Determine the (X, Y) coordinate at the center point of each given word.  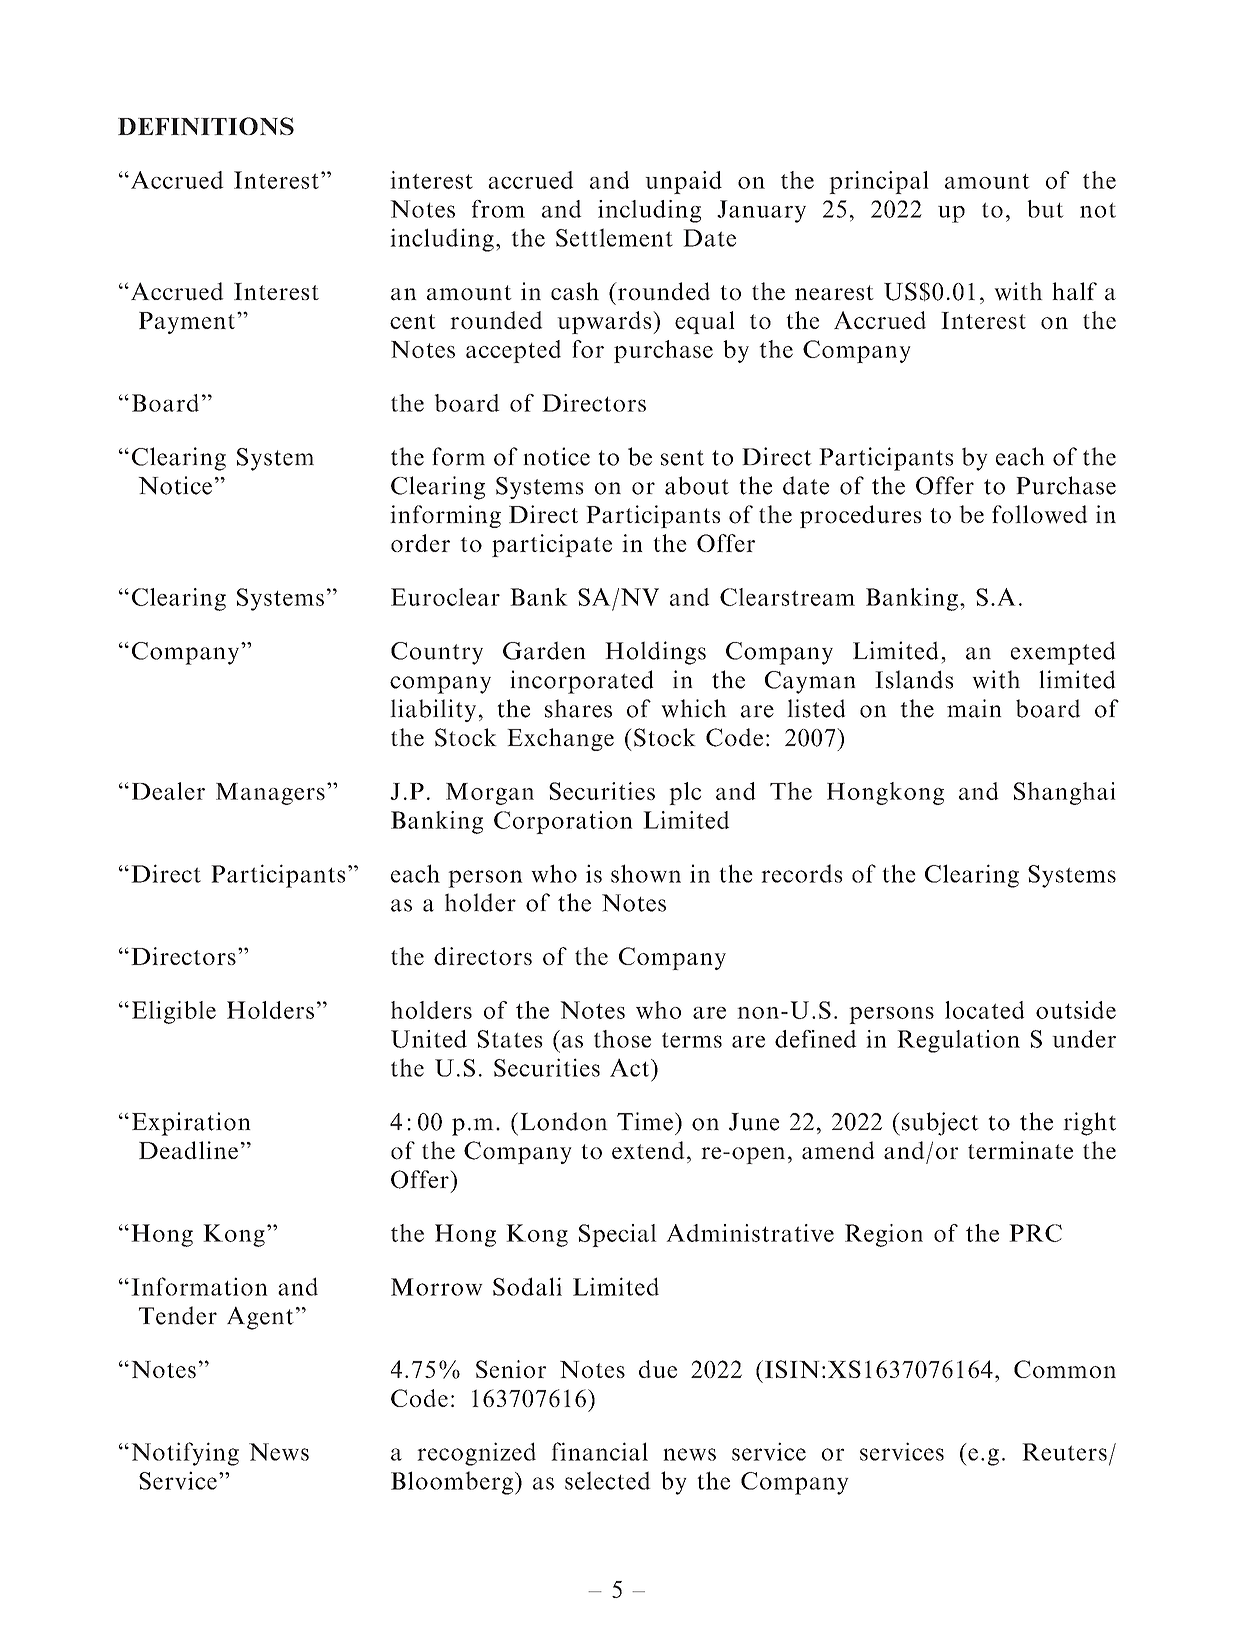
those (622, 1039)
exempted (1063, 653)
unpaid (683, 182)
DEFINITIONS (206, 126)
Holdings (655, 653)
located (984, 1010)
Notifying (185, 1454)
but (1045, 209)
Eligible (174, 1012)
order (420, 543)
